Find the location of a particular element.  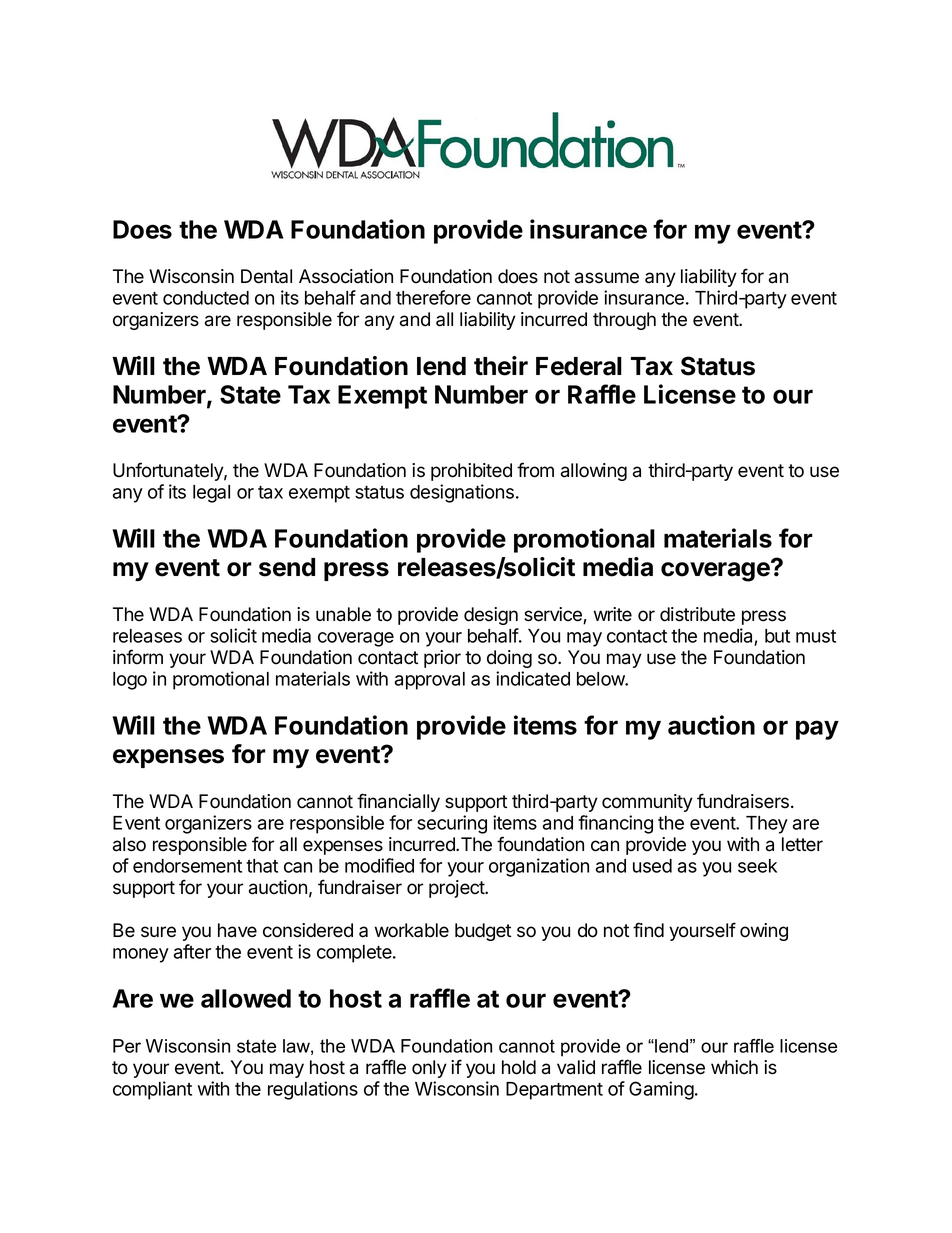

through is located at coordinates (624, 321).
